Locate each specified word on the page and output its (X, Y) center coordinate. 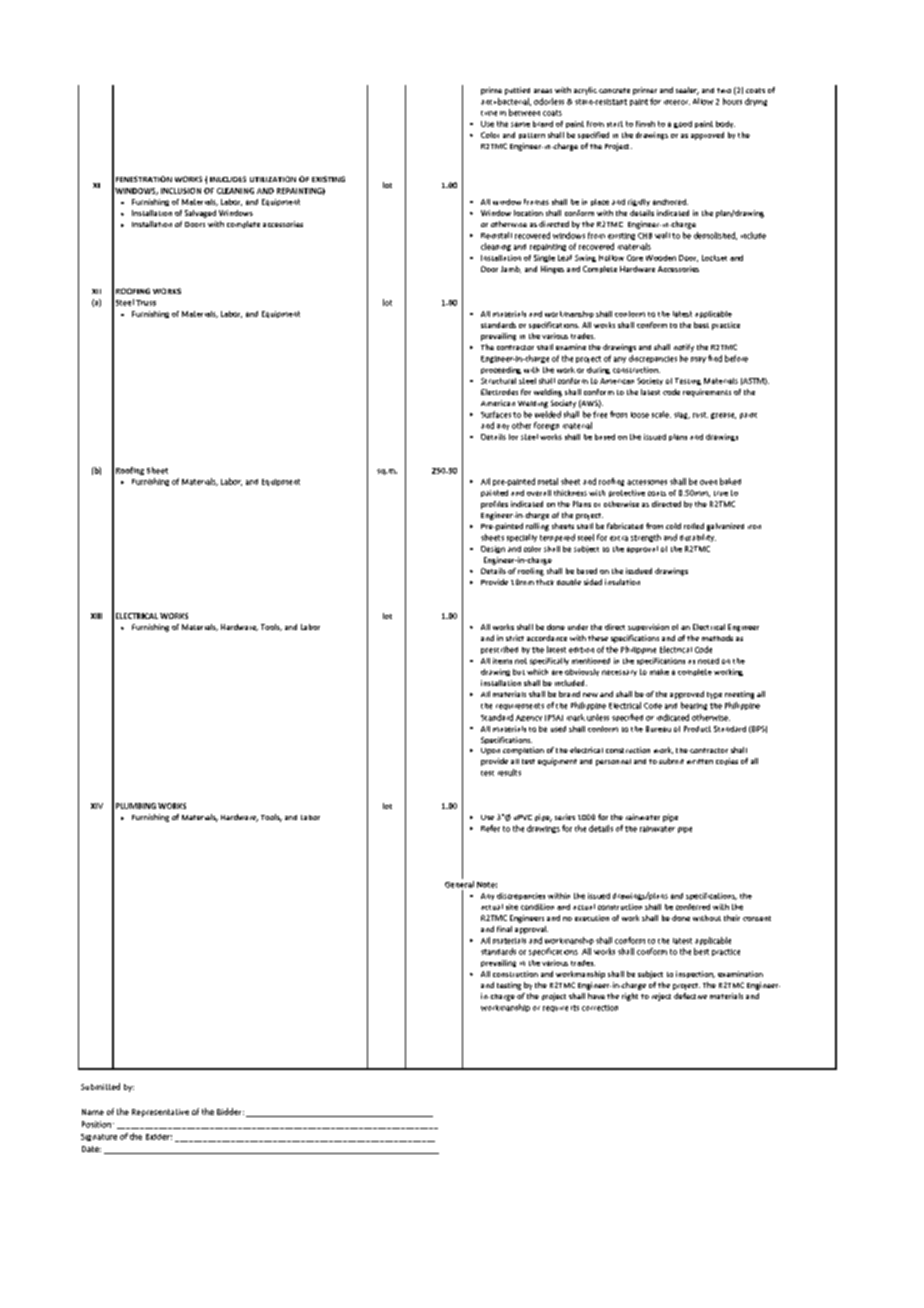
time (489, 113)
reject (661, 997)
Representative (160, 1113)
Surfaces (496, 414)
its (575, 1008)
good (683, 124)
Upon (490, 751)
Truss (146, 303)
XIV (97, 806)
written (700, 761)
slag (682, 415)
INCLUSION (181, 191)
